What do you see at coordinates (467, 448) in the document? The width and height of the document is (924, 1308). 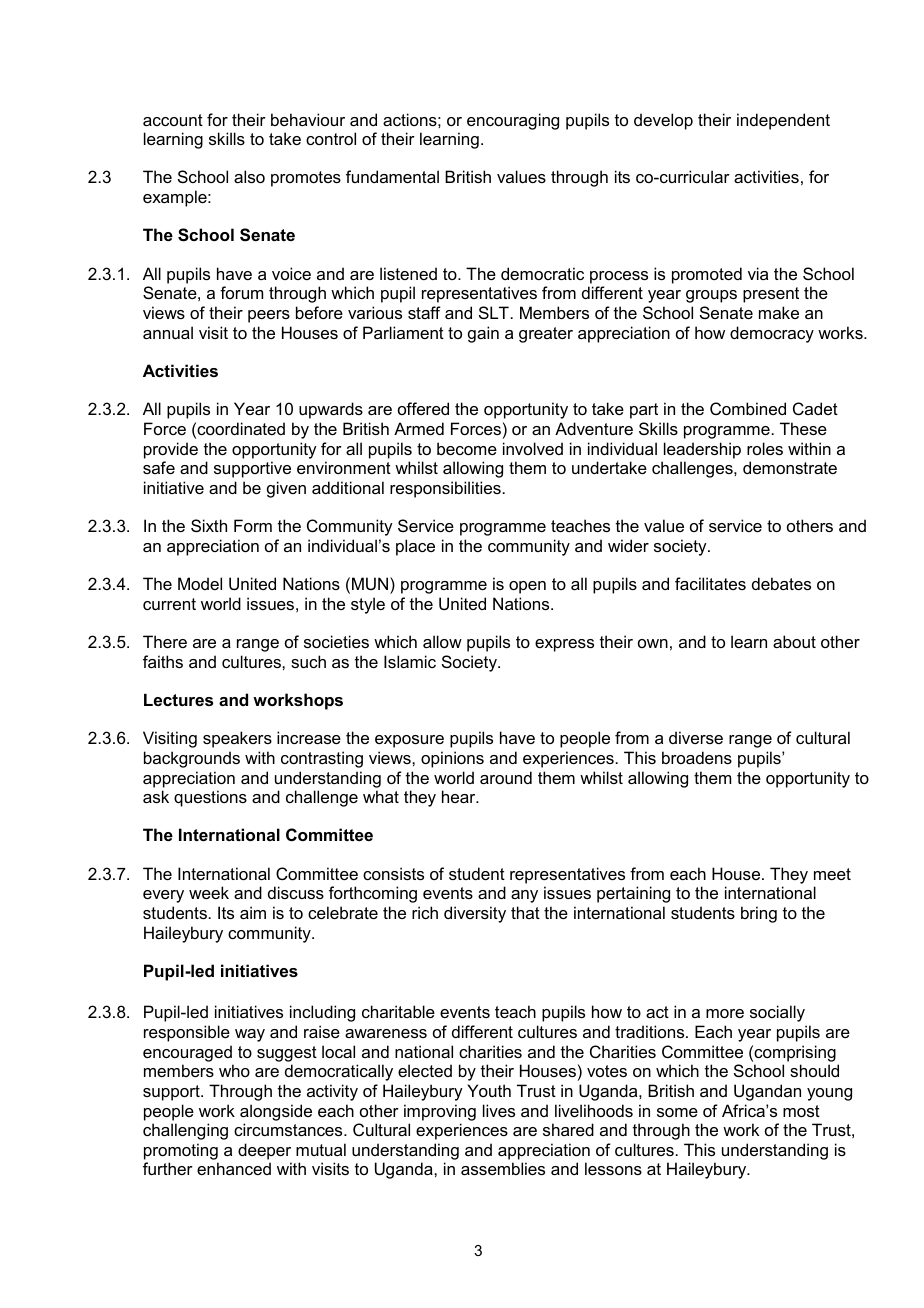 I see `become` at bounding box center [467, 448].
